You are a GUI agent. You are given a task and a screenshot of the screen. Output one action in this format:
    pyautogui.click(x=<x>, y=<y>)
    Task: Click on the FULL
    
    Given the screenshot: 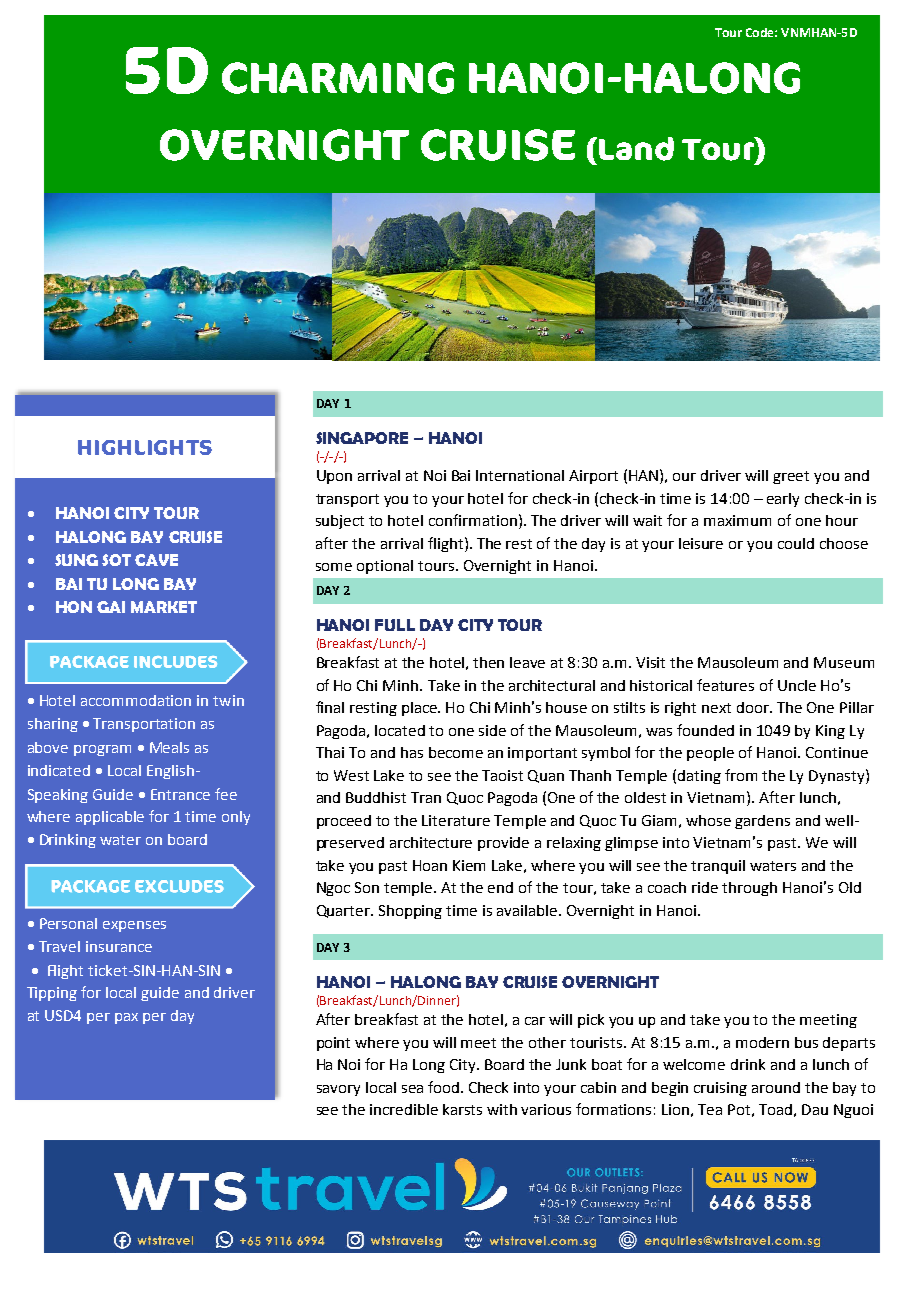 What is the action you would take?
    pyautogui.click(x=395, y=625)
